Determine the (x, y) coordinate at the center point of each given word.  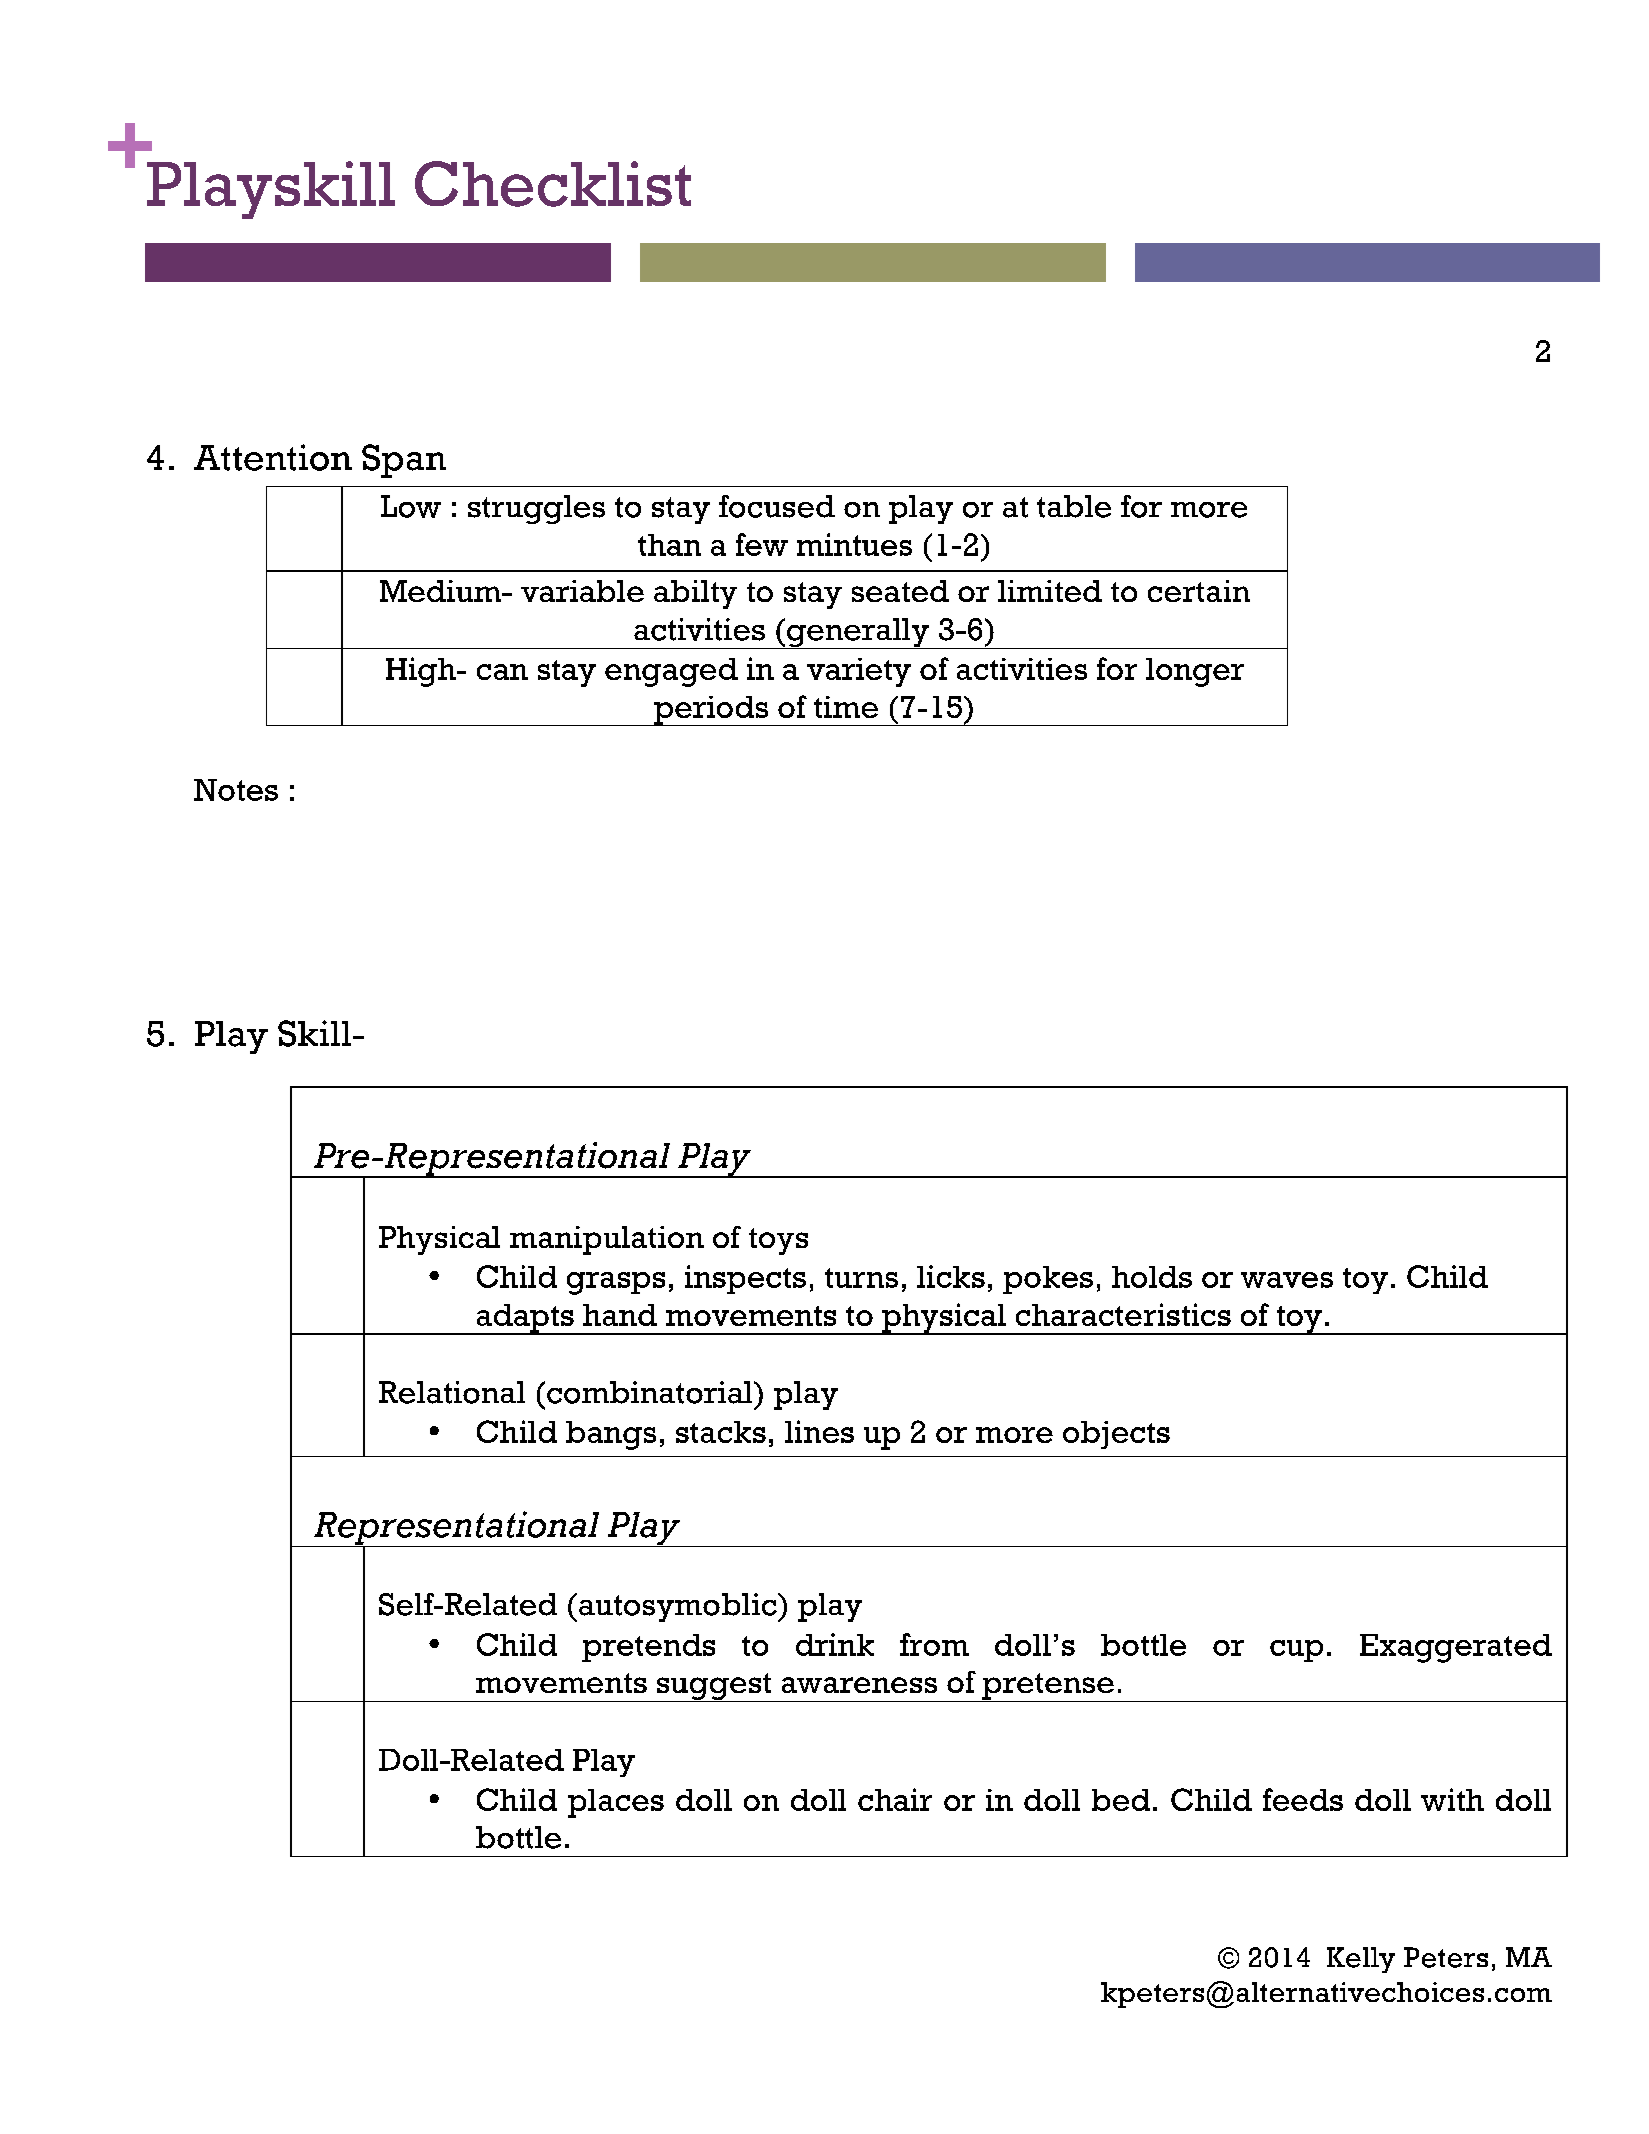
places (616, 1803)
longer (1195, 672)
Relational (452, 1392)
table (1074, 506)
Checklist (553, 184)
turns (861, 1278)
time (846, 707)
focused (777, 506)
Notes (236, 790)
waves (1287, 1280)
